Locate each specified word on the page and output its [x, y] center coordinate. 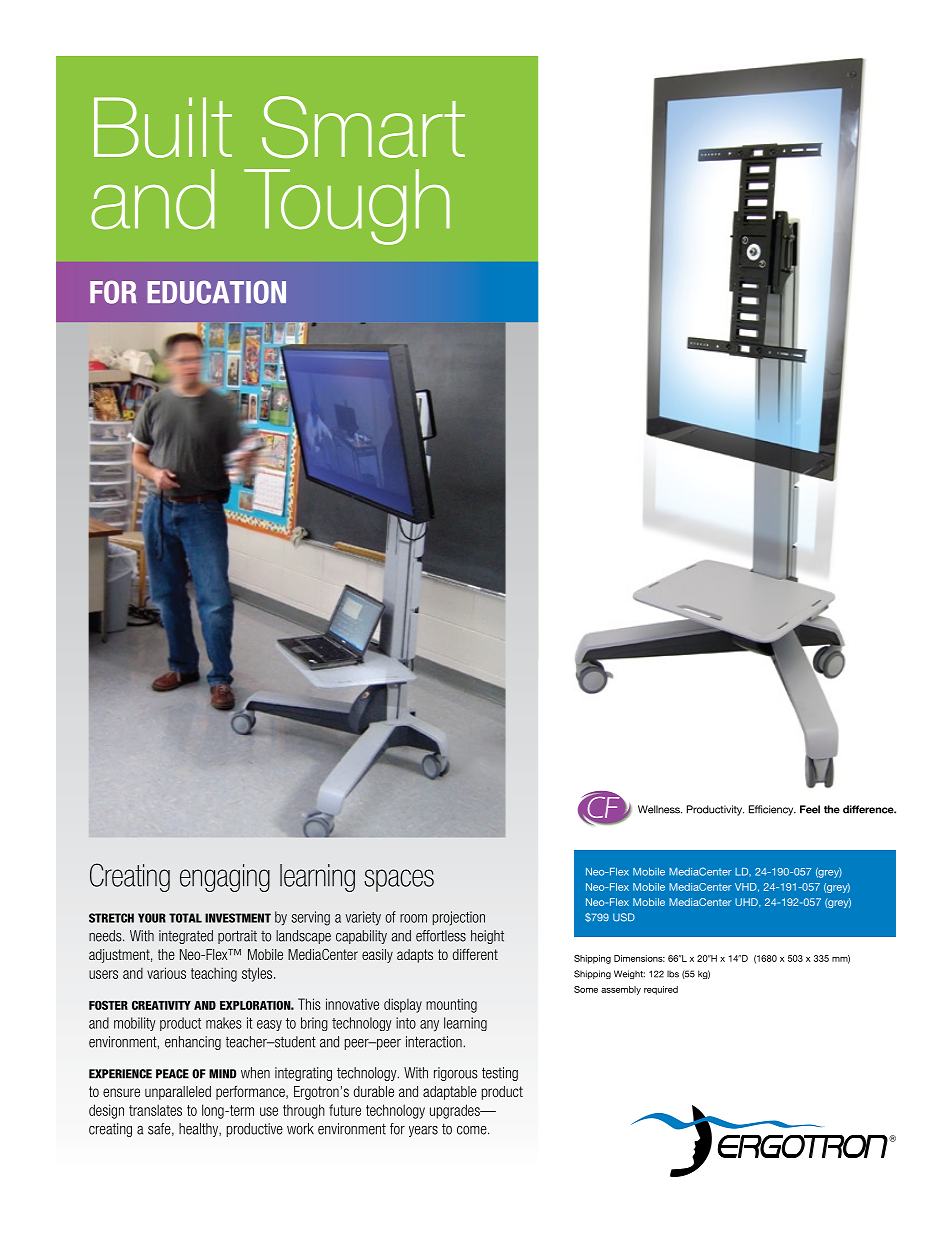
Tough [347, 207]
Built [163, 127]
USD [624, 917]
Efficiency [772, 810]
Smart [363, 127]
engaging [225, 878]
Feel [810, 809]
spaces [399, 880]
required [661, 990]
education [216, 292]
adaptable [450, 1093]
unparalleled [178, 1093]
